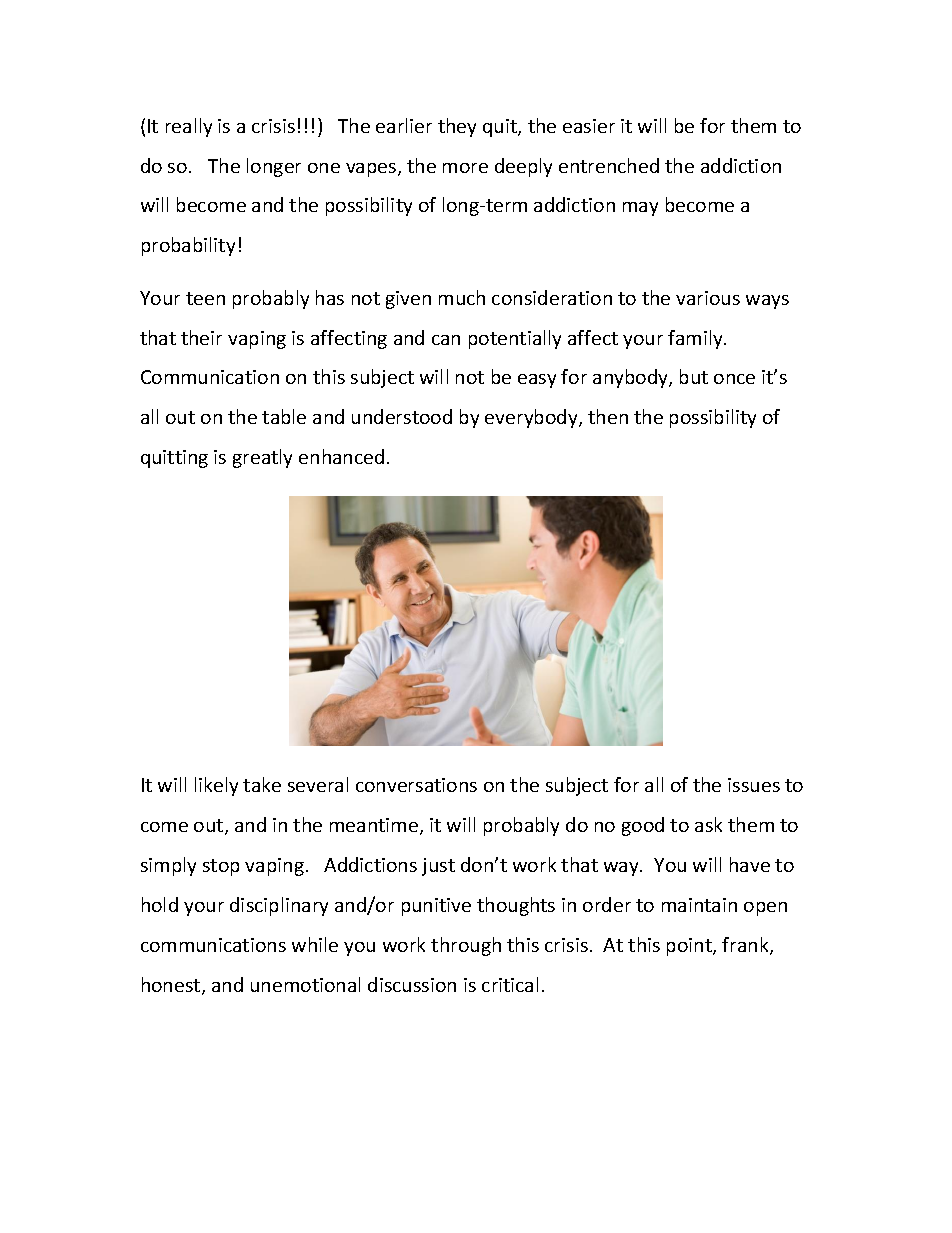  I want to click on really, so click(189, 127).
